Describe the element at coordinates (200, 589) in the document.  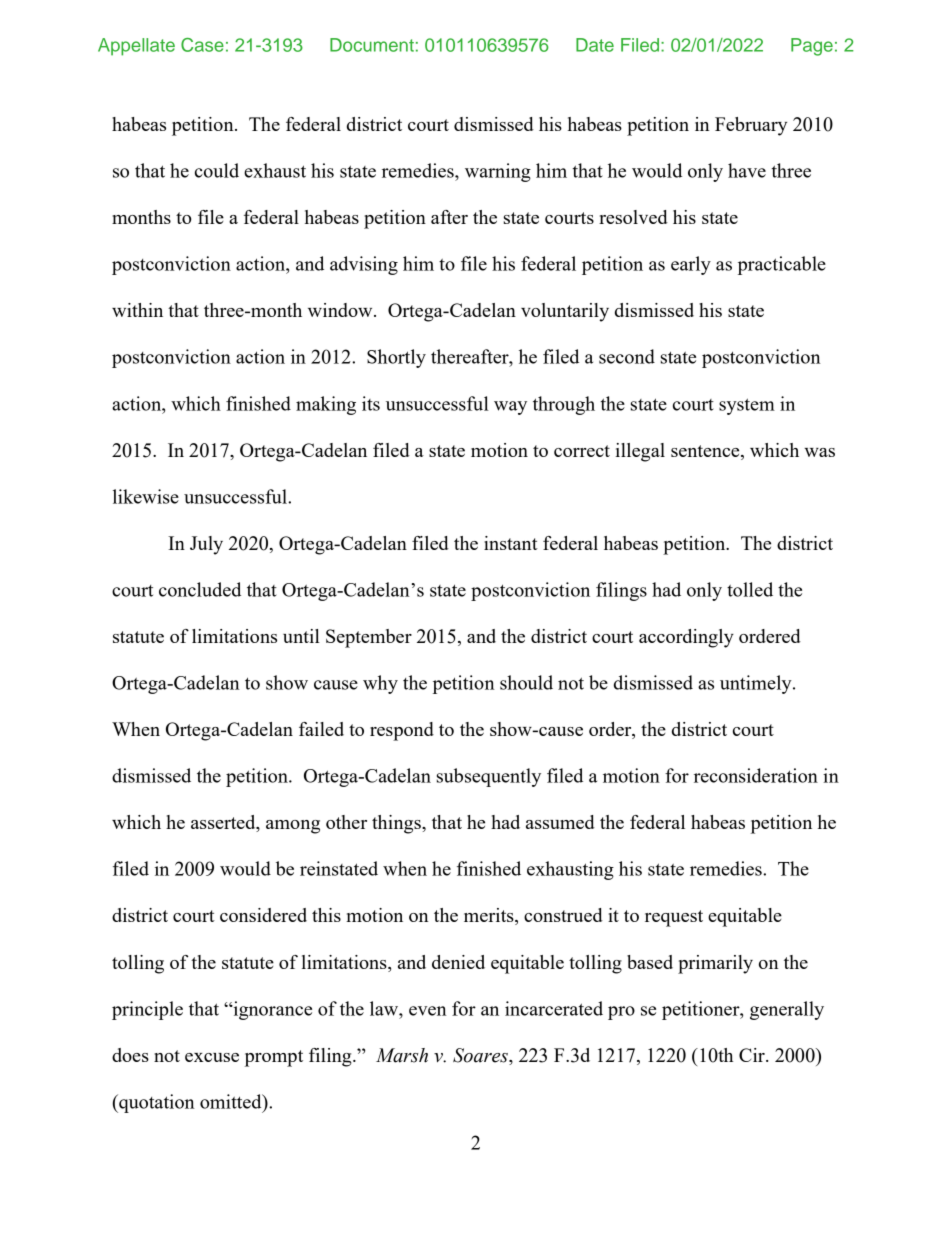
I see `concluded` at that location.
